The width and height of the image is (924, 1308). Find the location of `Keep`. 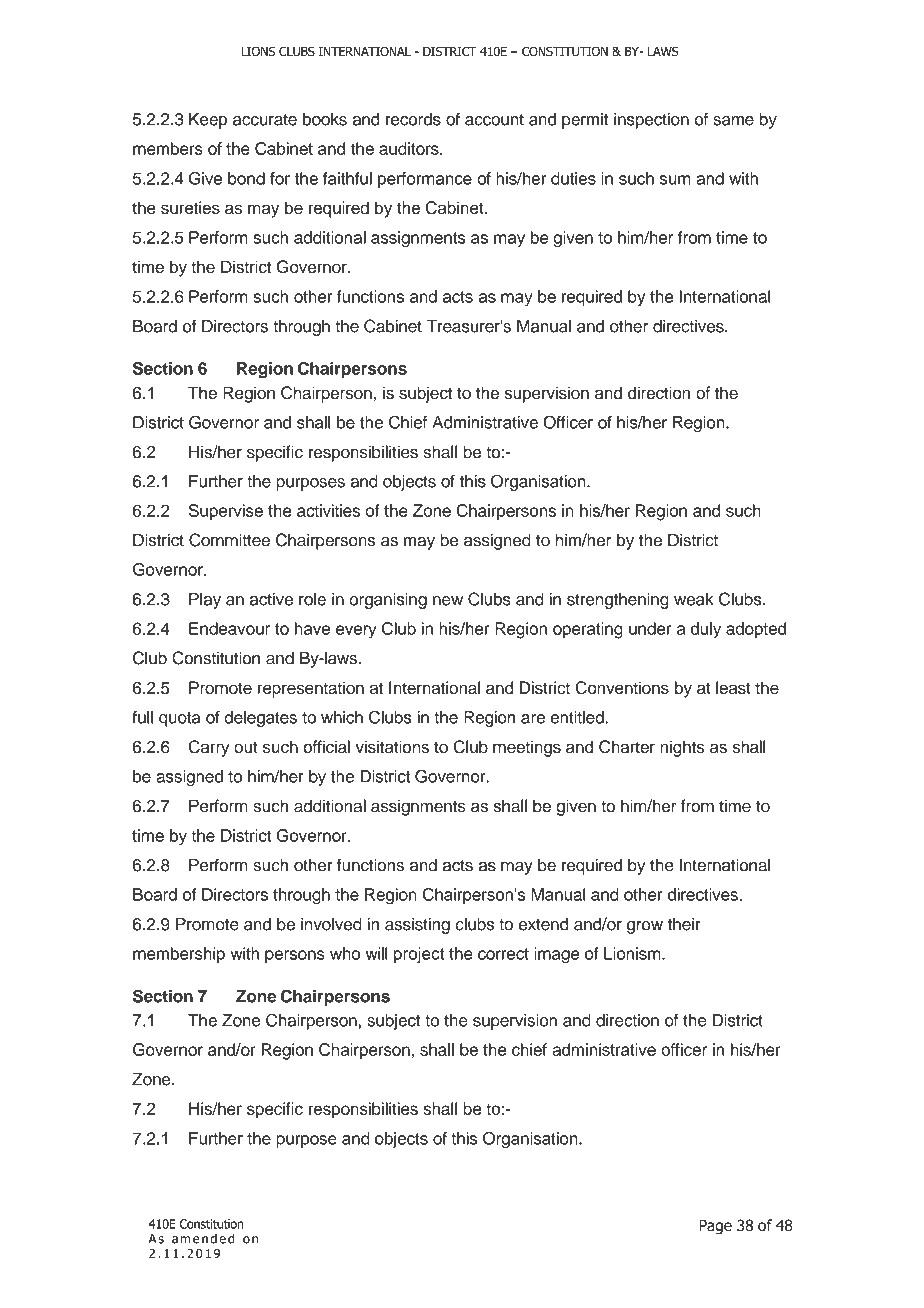

Keep is located at coordinates (208, 121).
